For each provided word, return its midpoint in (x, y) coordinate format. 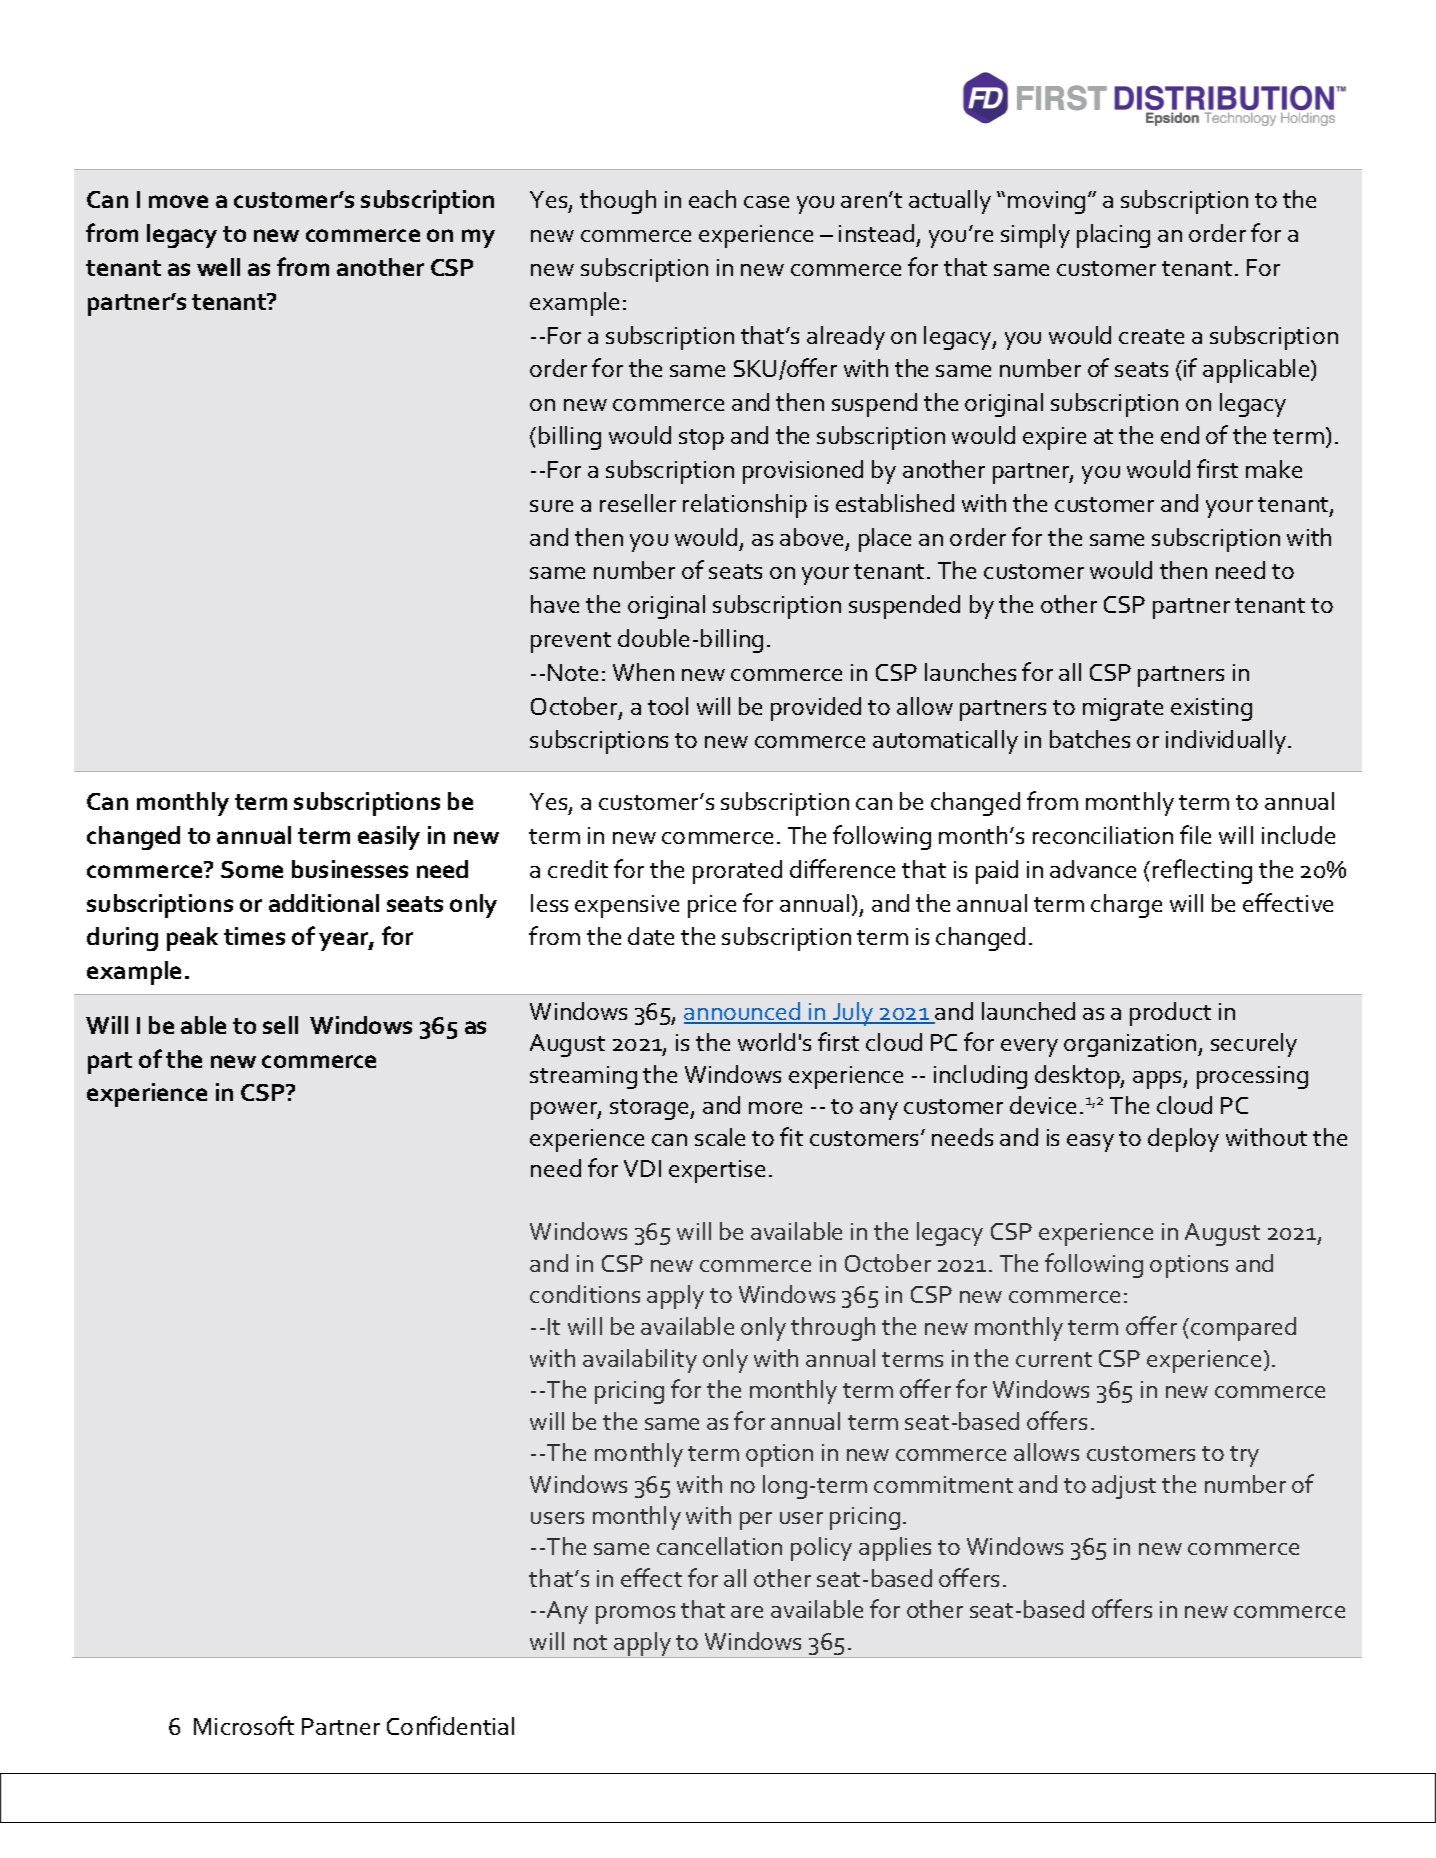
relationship (745, 506)
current (1054, 1359)
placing (1113, 236)
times (254, 936)
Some (252, 869)
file (1195, 834)
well (218, 267)
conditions (585, 1294)
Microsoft (244, 1725)
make (1274, 469)
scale (720, 1137)
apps (1158, 1080)
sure (551, 506)
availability (640, 1361)
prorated (737, 872)
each (712, 199)
